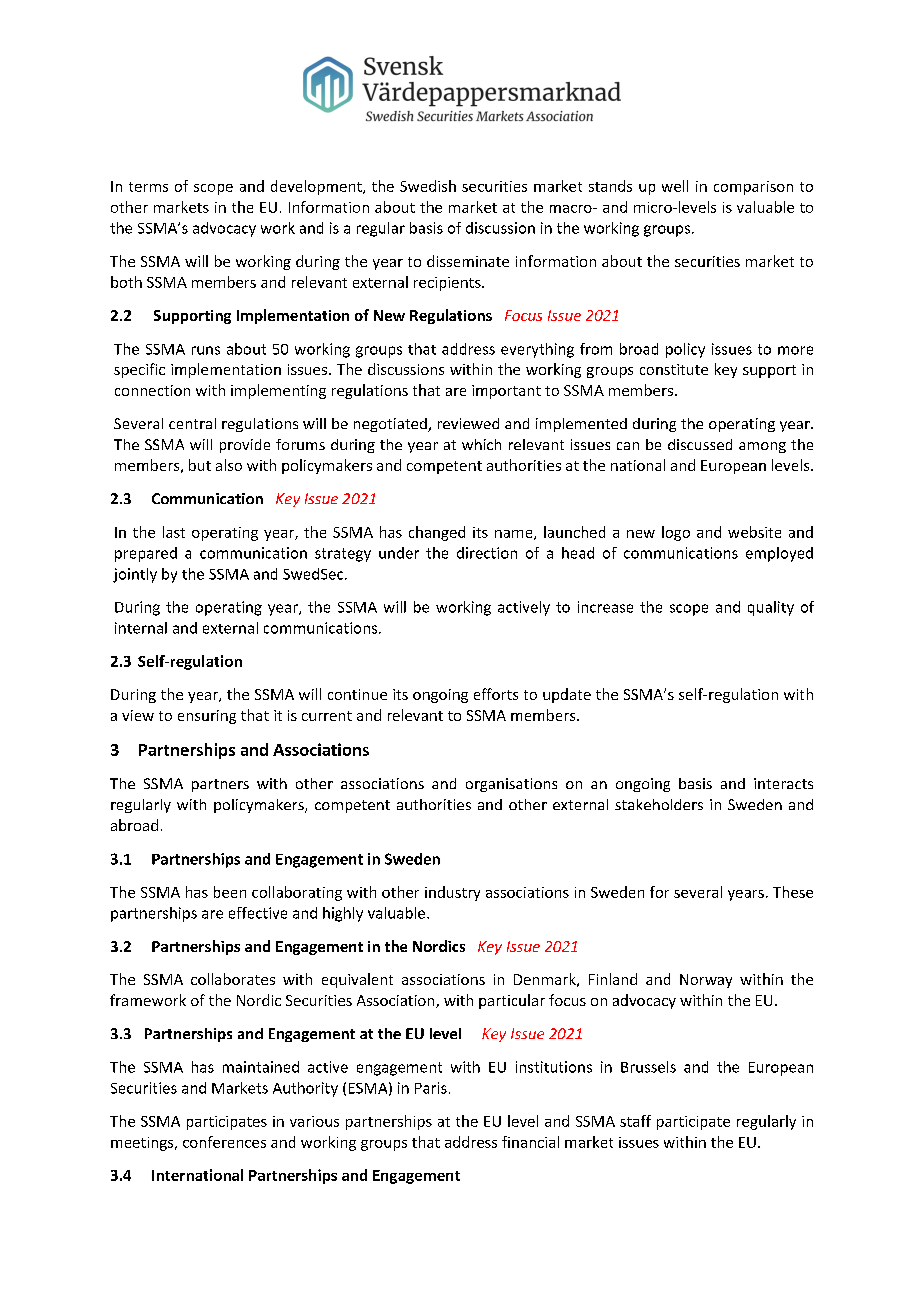 The width and height of the screenshot is (924, 1308). What do you see at coordinates (148, 187) in the screenshot?
I see `terms` at bounding box center [148, 187].
